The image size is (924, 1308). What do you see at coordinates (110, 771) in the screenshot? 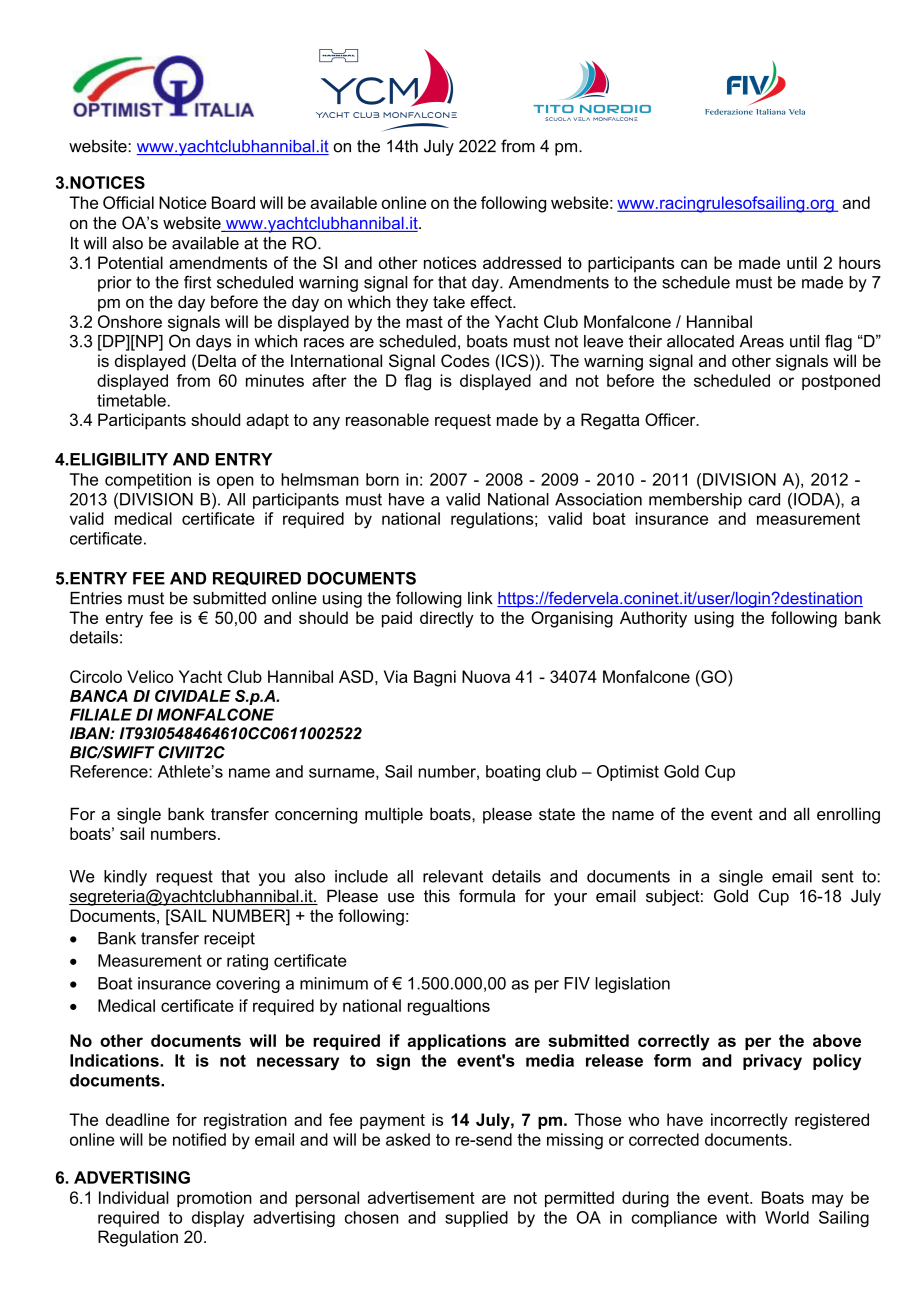
I see `Reference` at bounding box center [110, 771].
